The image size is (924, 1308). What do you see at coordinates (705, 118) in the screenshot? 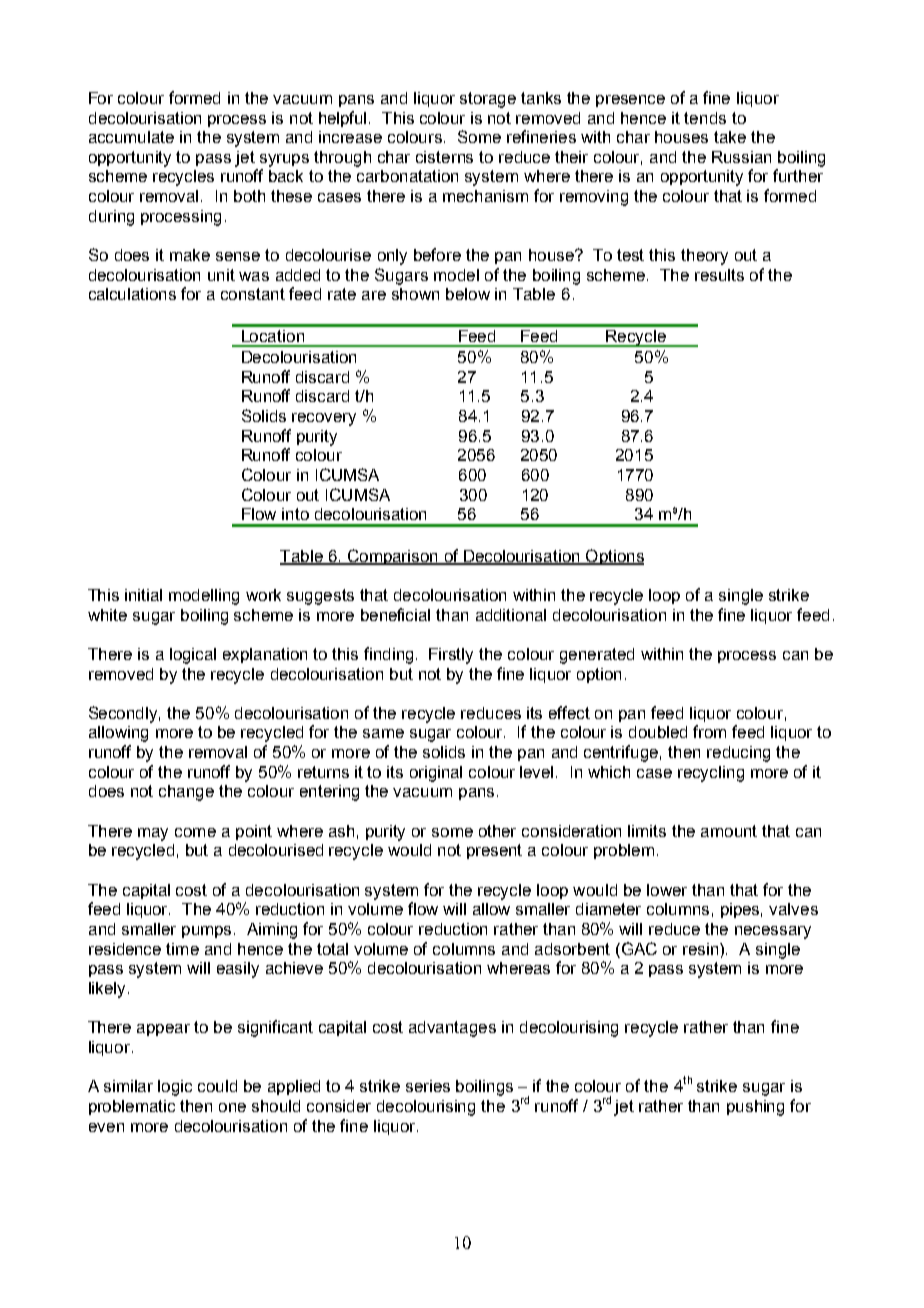
I see `tends` at bounding box center [705, 118].
